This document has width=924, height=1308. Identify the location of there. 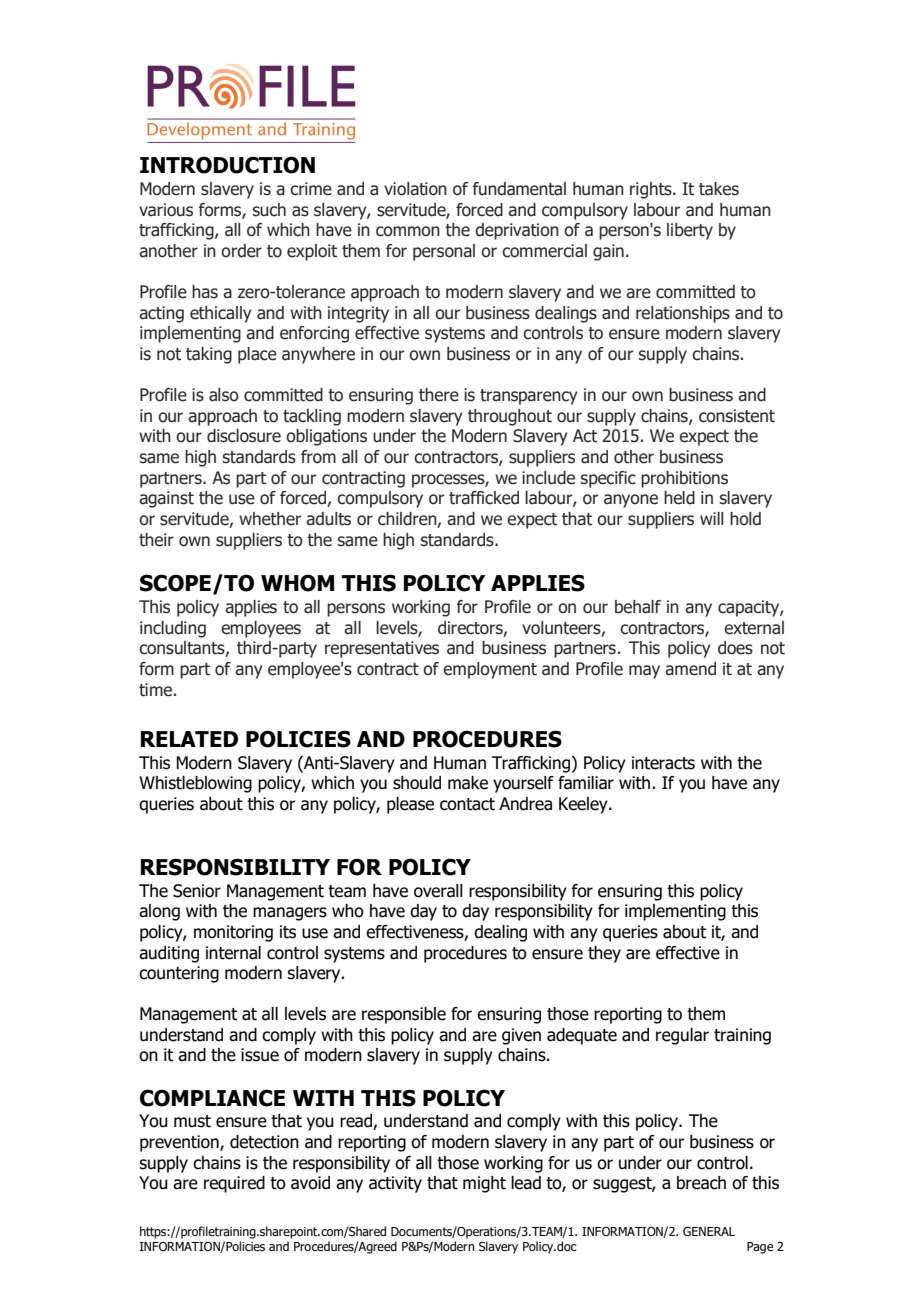
(439, 395).
